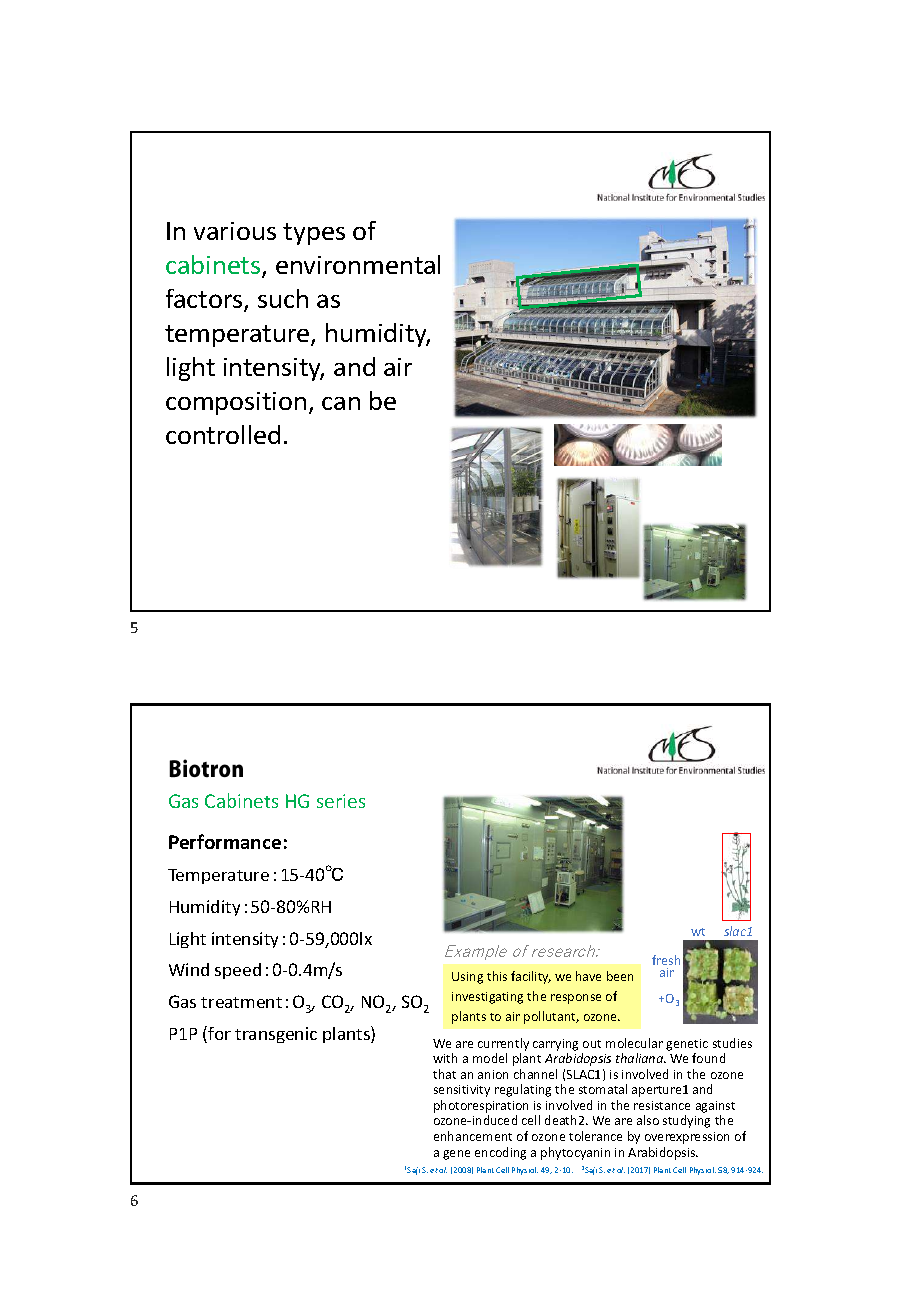 Image resolution: width=901 pixels, height=1316 pixels. I want to click on Performance, so click(225, 841).
